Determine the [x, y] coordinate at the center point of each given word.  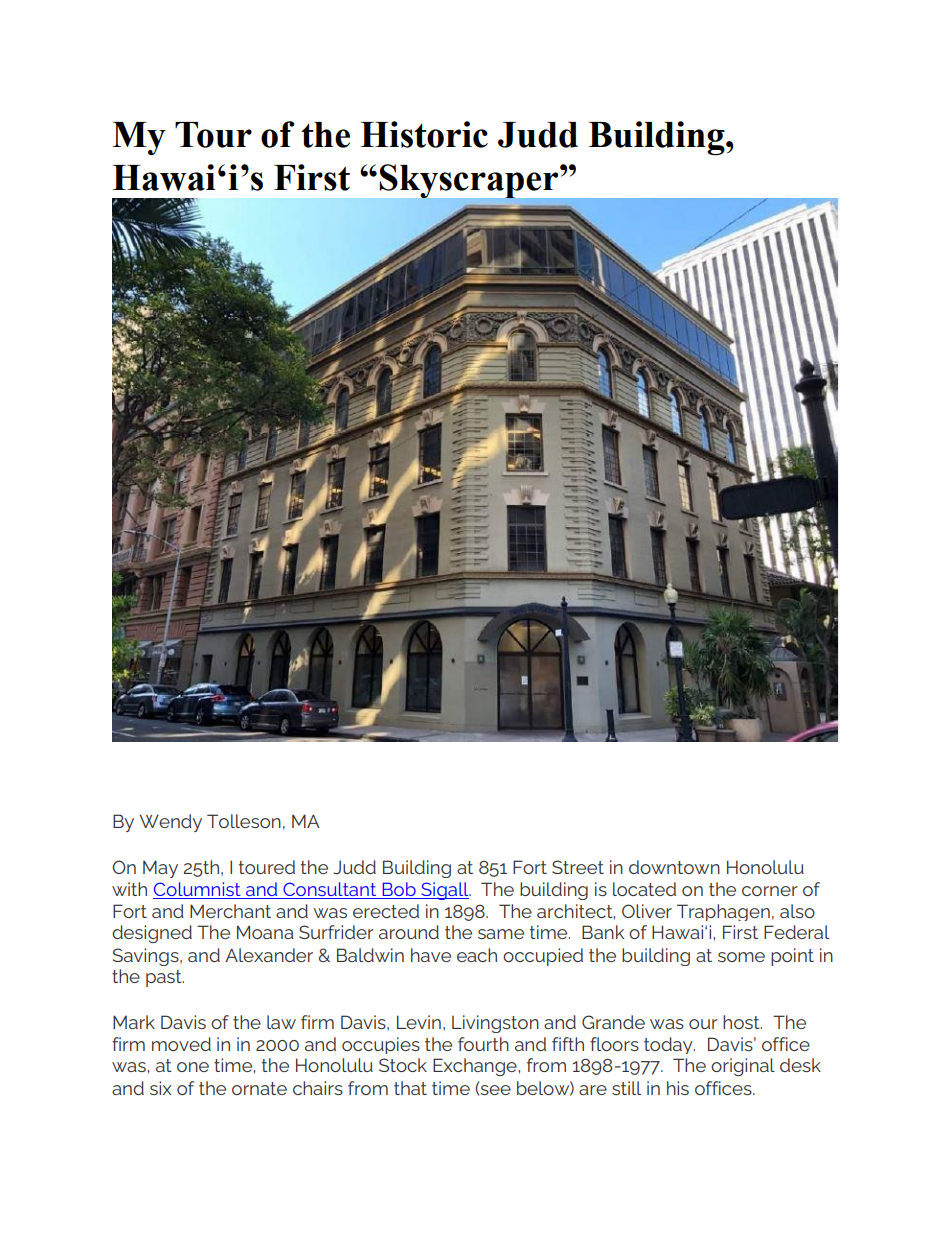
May [160, 869]
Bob [399, 889]
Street [578, 867]
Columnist [197, 889]
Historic [424, 134]
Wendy [171, 823]
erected [386, 911]
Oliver [647, 911]
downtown [674, 867]
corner [770, 891]
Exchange [476, 1067]
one [193, 1067]
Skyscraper [470, 182]
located [644, 889]
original [743, 1067]
